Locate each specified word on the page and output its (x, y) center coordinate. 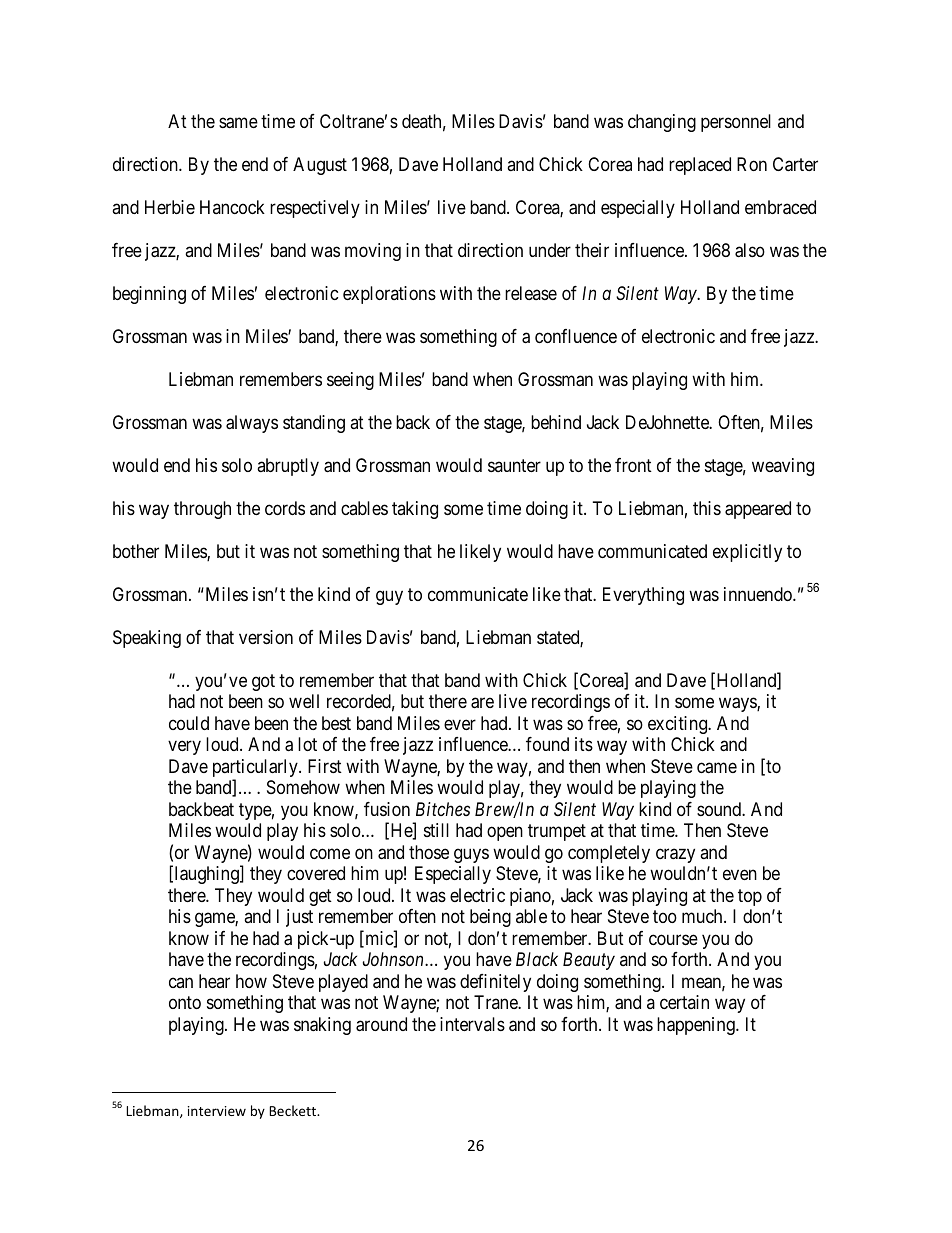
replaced (700, 166)
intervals (472, 1024)
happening (697, 1026)
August (320, 166)
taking (415, 510)
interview (217, 1111)
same (238, 123)
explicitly (747, 553)
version (266, 637)
